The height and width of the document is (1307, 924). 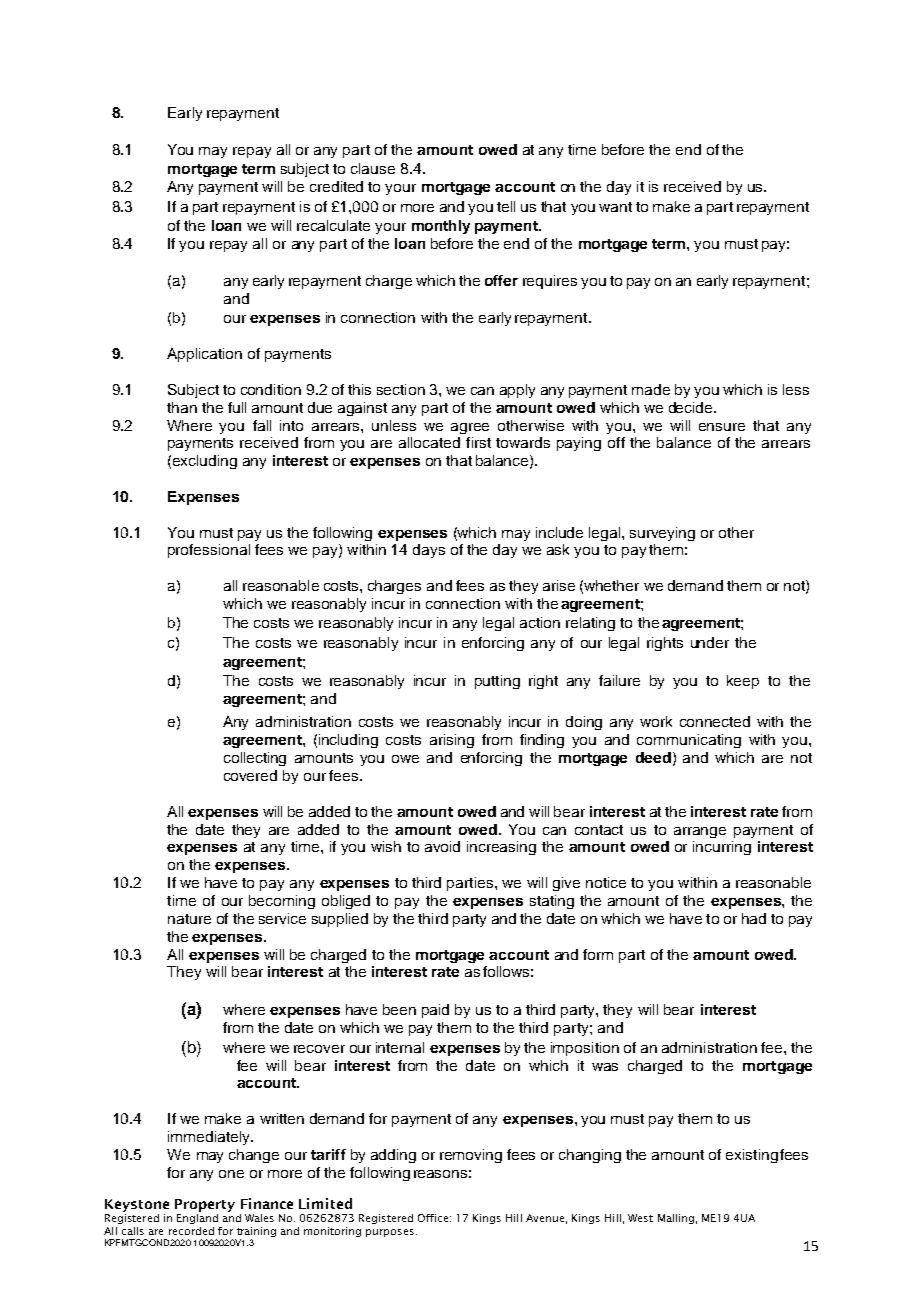 What do you see at coordinates (429, 551) in the document?
I see `days` at bounding box center [429, 551].
